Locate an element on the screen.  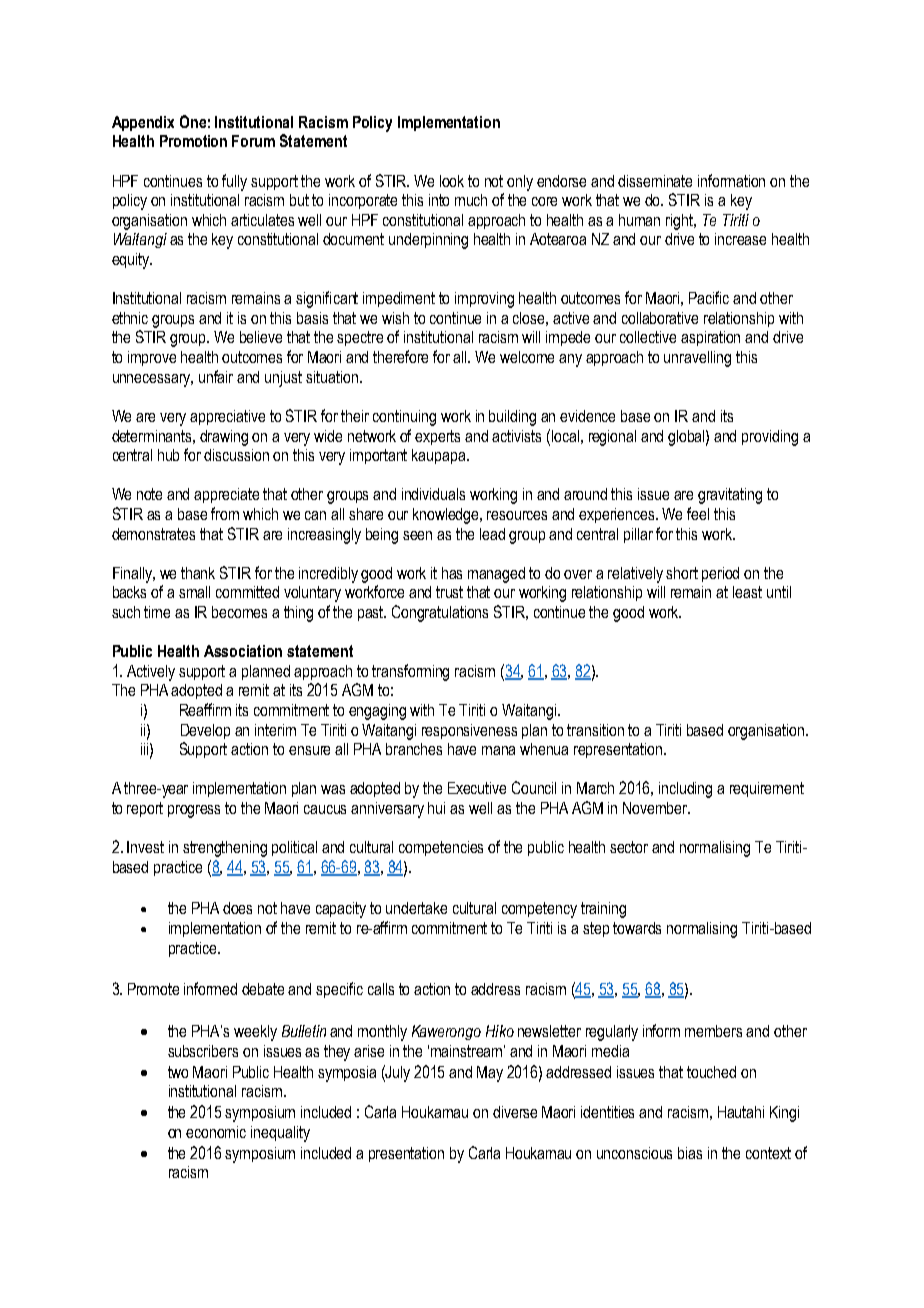
Congratulations is located at coordinates (440, 613).
